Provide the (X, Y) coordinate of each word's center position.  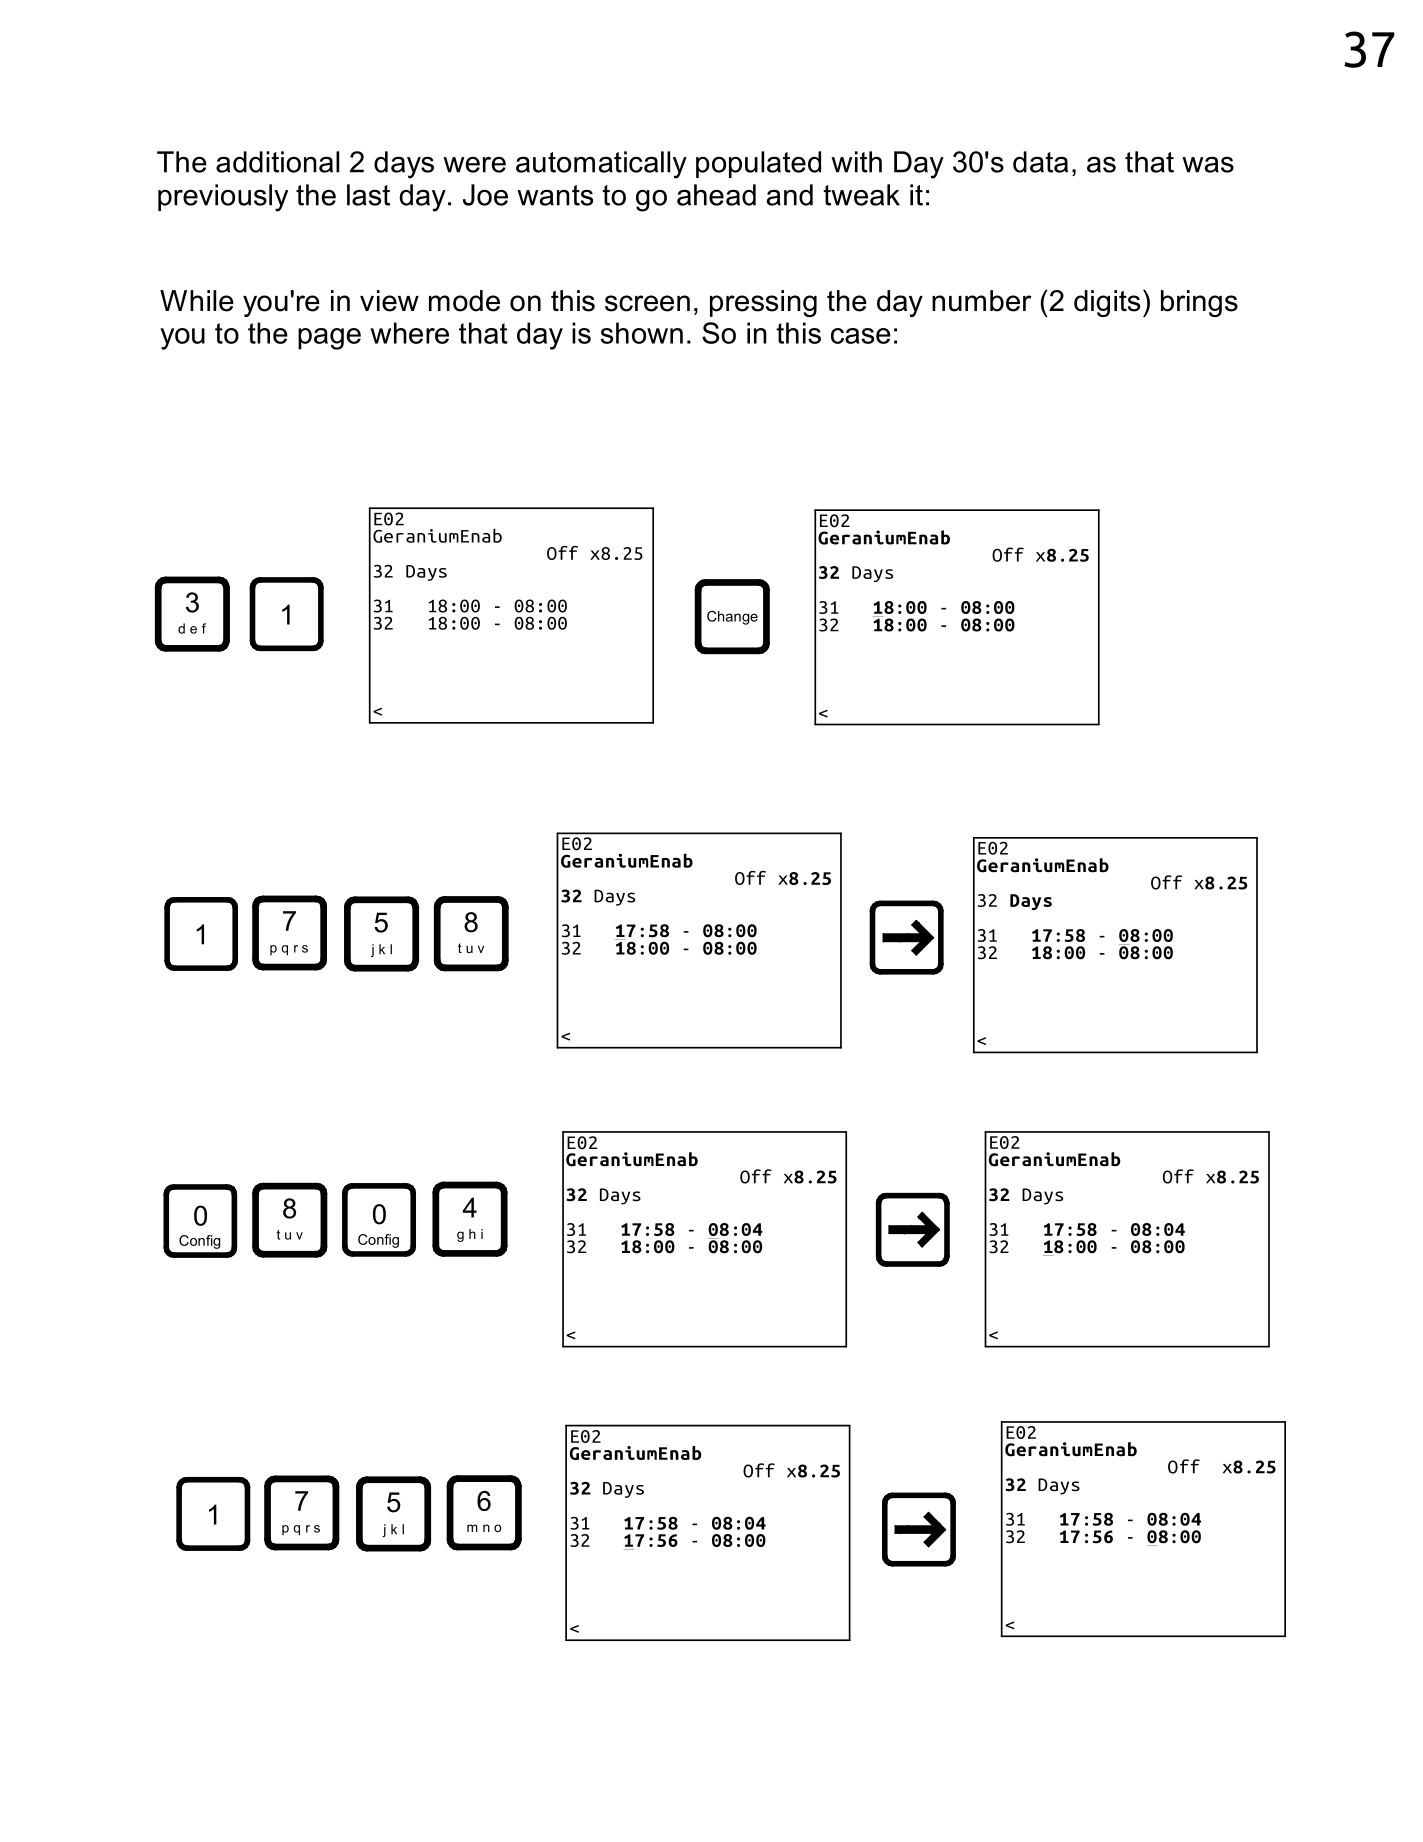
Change (732, 618)
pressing (763, 303)
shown (641, 333)
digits (1107, 303)
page (329, 339)
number (981, 301)
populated (758, 164)
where (409, 333)
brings (1199, 303)
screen (647, 303)
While (197, 301)
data (1040, 162)
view (389, 301)
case (861, 336)
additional (277, 162)
